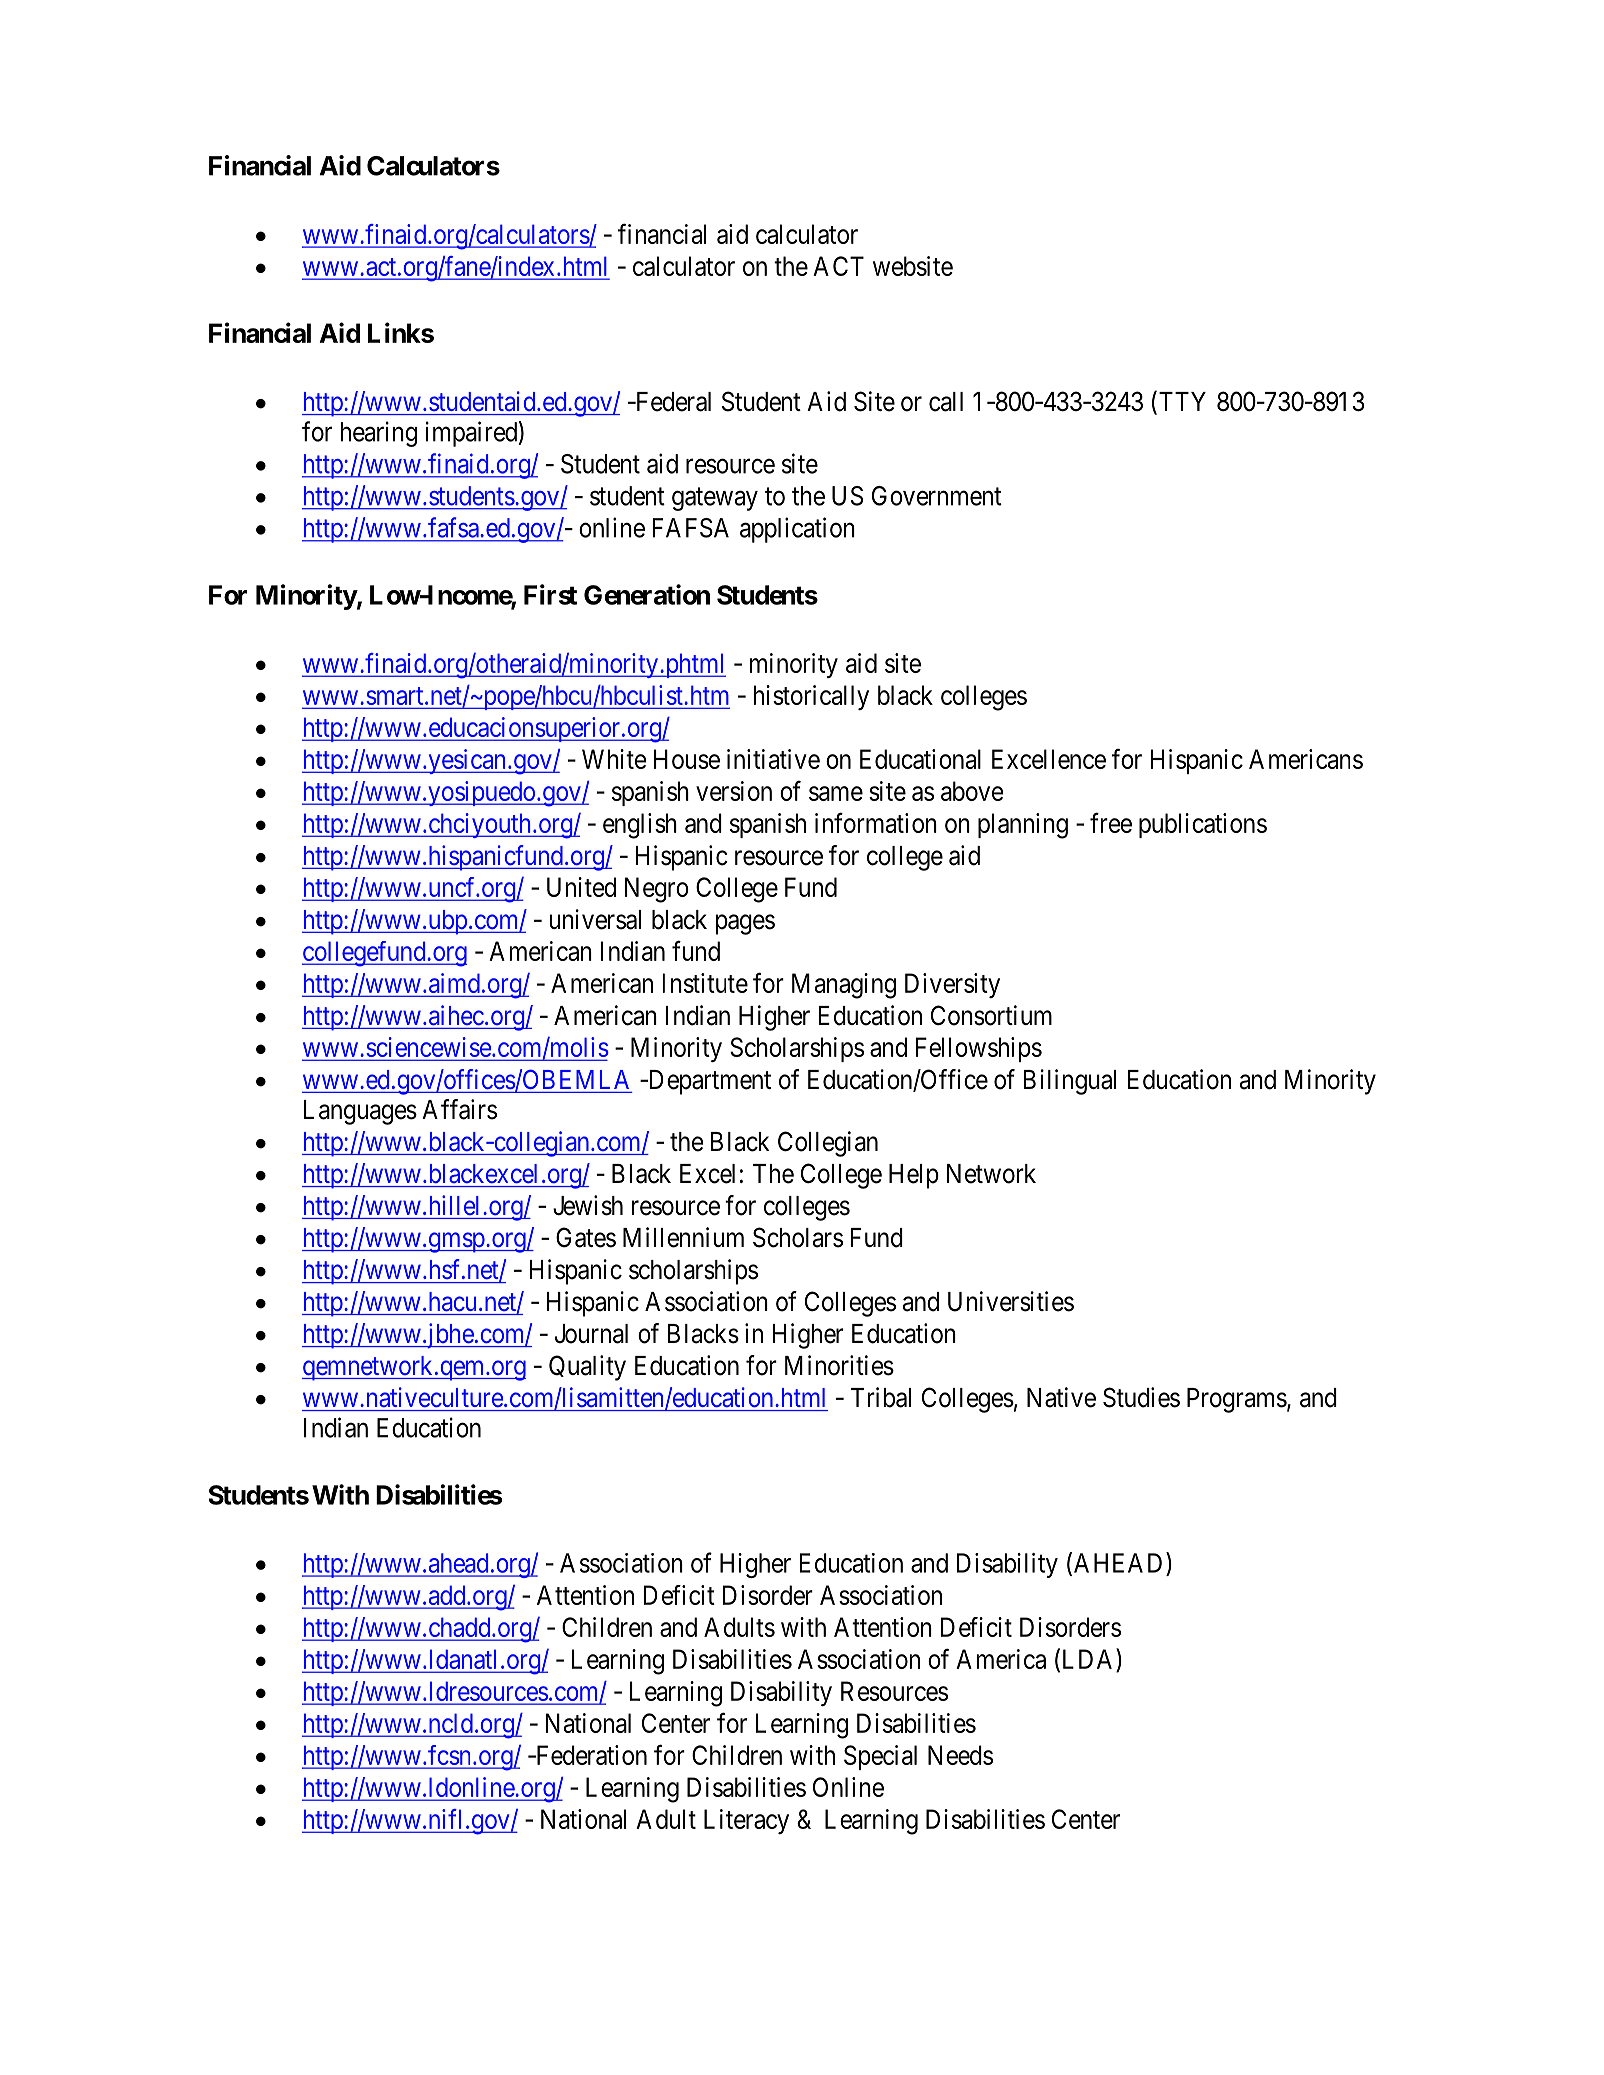 The height and width of the document is (2075, 1604). I want to click on Bilingual, so click(1069, 1082).
